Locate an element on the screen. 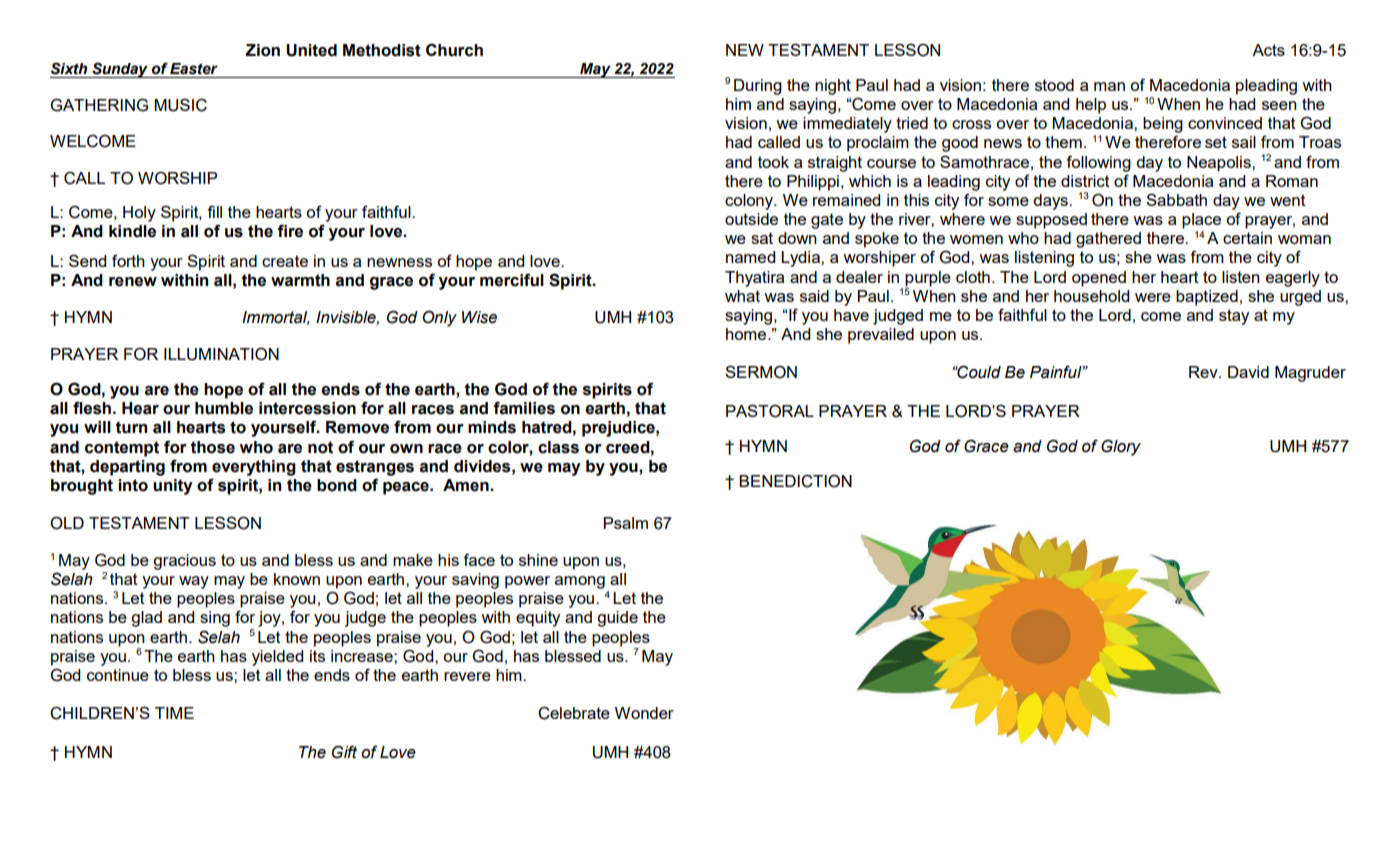 This screenshot has width=1400, height=850. TIME is located at coordinates (174, 713).
